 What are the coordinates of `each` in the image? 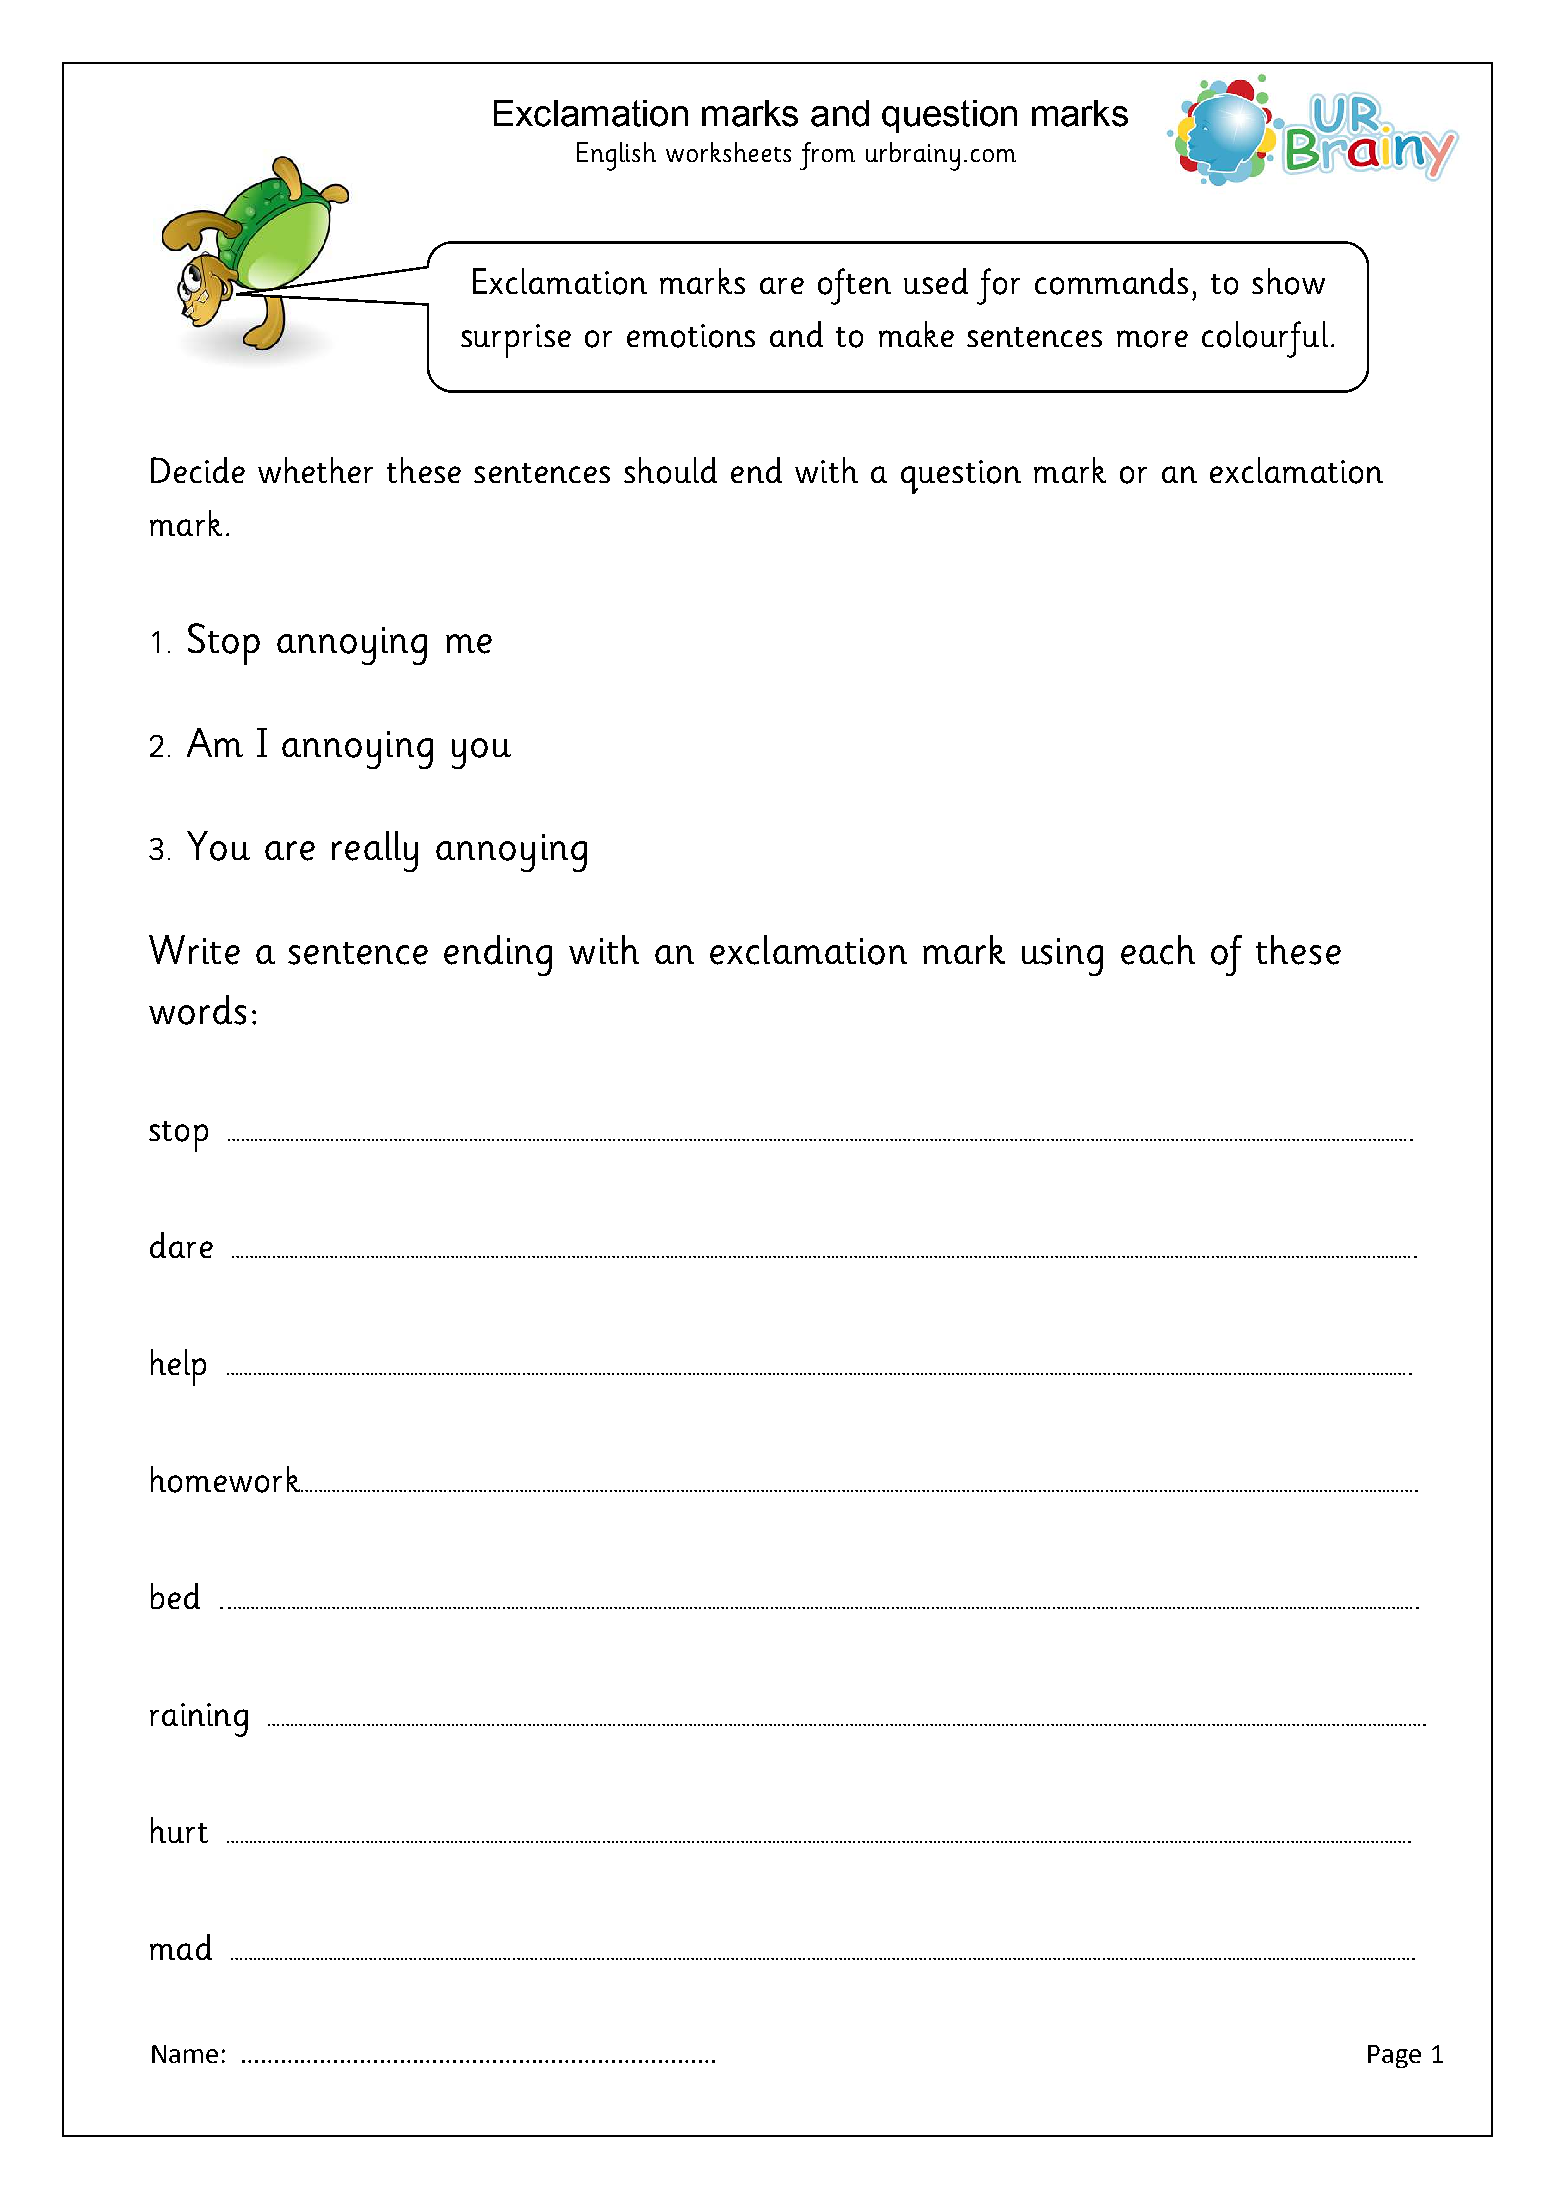 It's located at (1158, 950).
